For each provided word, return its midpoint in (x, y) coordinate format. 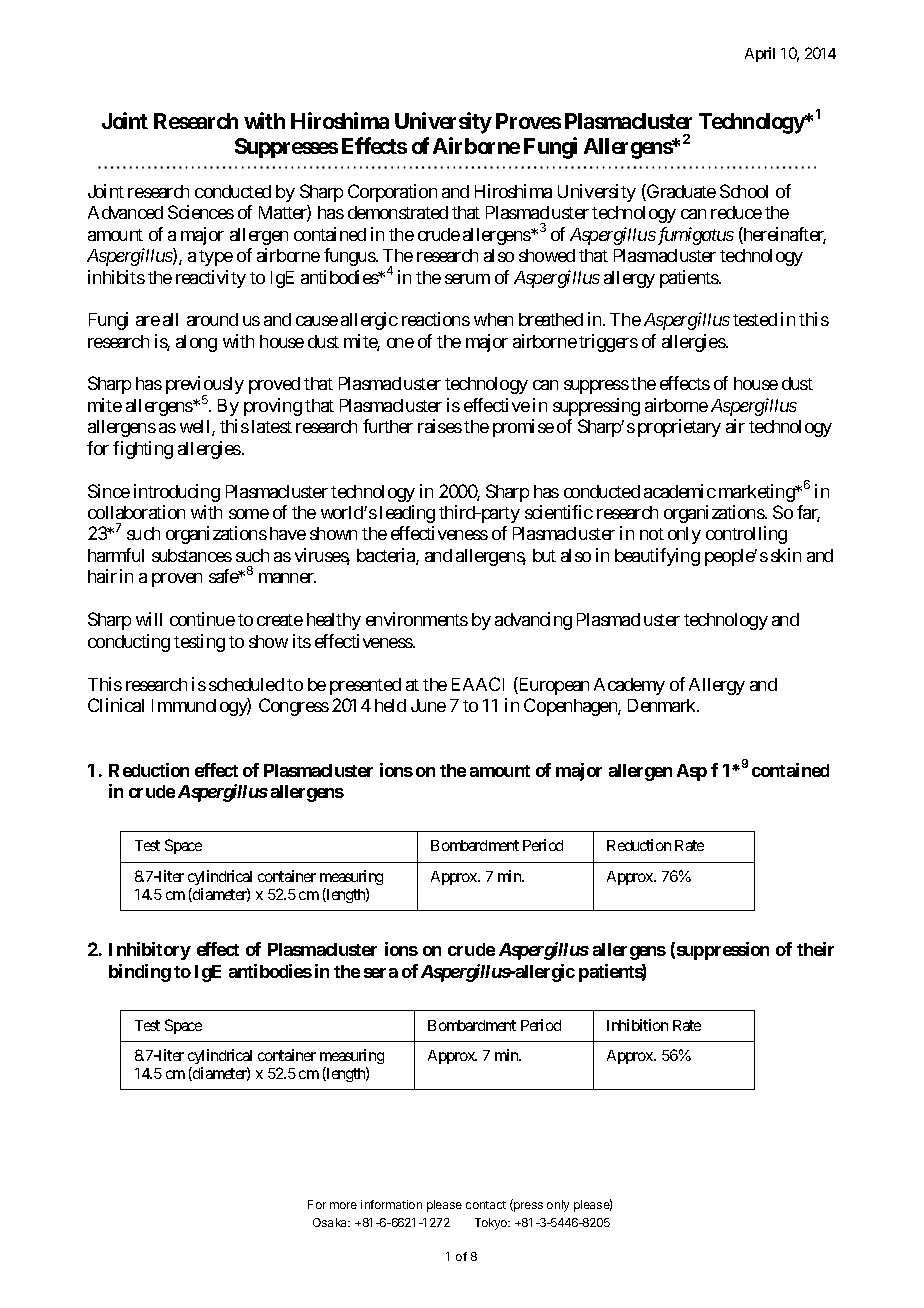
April (760, 54)
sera (381, 973)
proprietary (679, 428)
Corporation (392, 193)
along (196, 343)
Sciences (201, 212)
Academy (629, 686)
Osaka (331, 1222)
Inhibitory (150, 951)
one (400, 343)
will (149, 619)
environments (417, 619)
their (815, 949)
